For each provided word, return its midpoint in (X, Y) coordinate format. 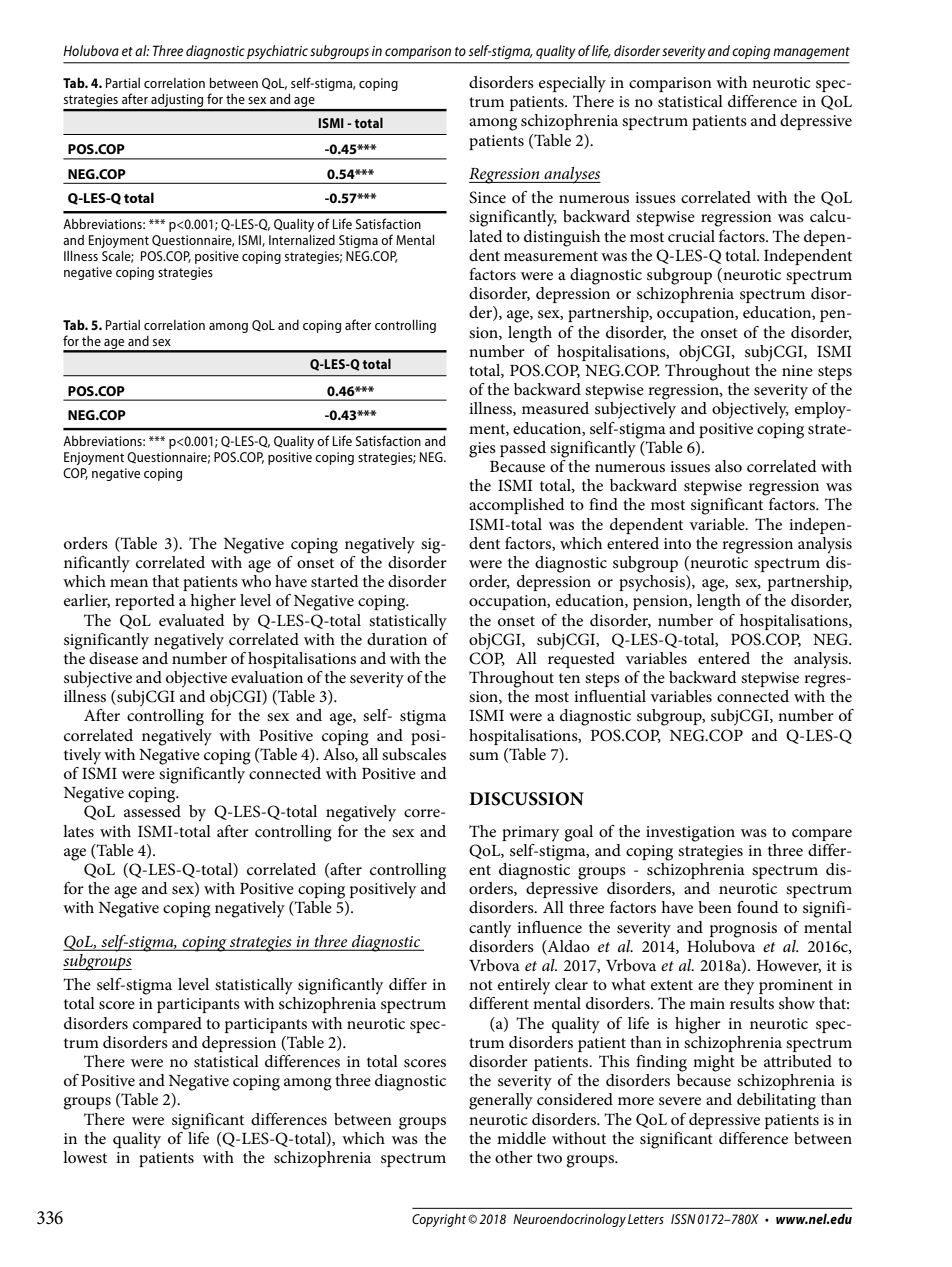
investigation (690, 834)
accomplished (517, 506)
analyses (571, 175)
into (677, 543)
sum (484, 756)
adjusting (177, 102)
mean (129, 583)
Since (487, 197)
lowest (85, 1157)
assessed (152, 811)
